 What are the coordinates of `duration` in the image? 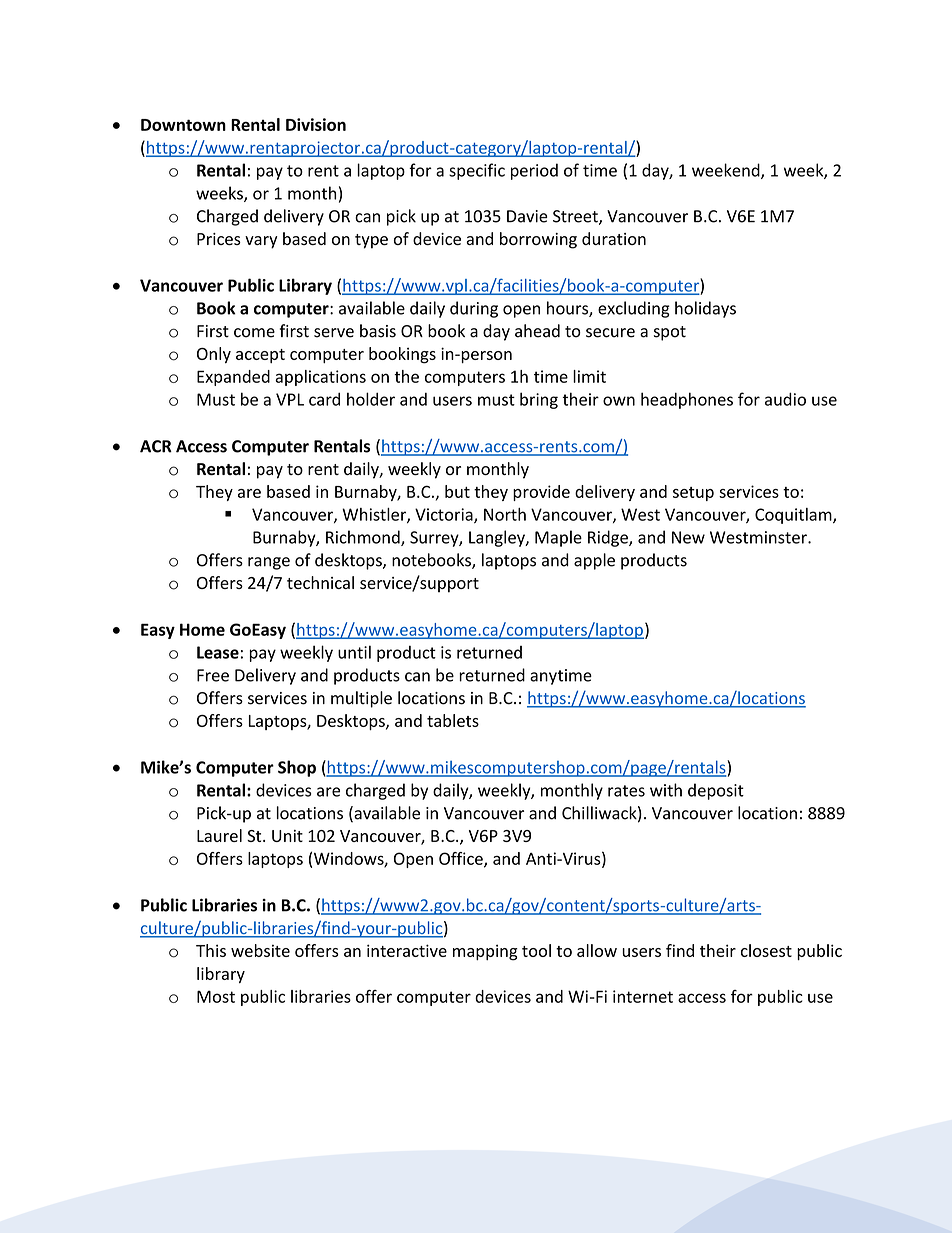 It's located at (614, 238).
